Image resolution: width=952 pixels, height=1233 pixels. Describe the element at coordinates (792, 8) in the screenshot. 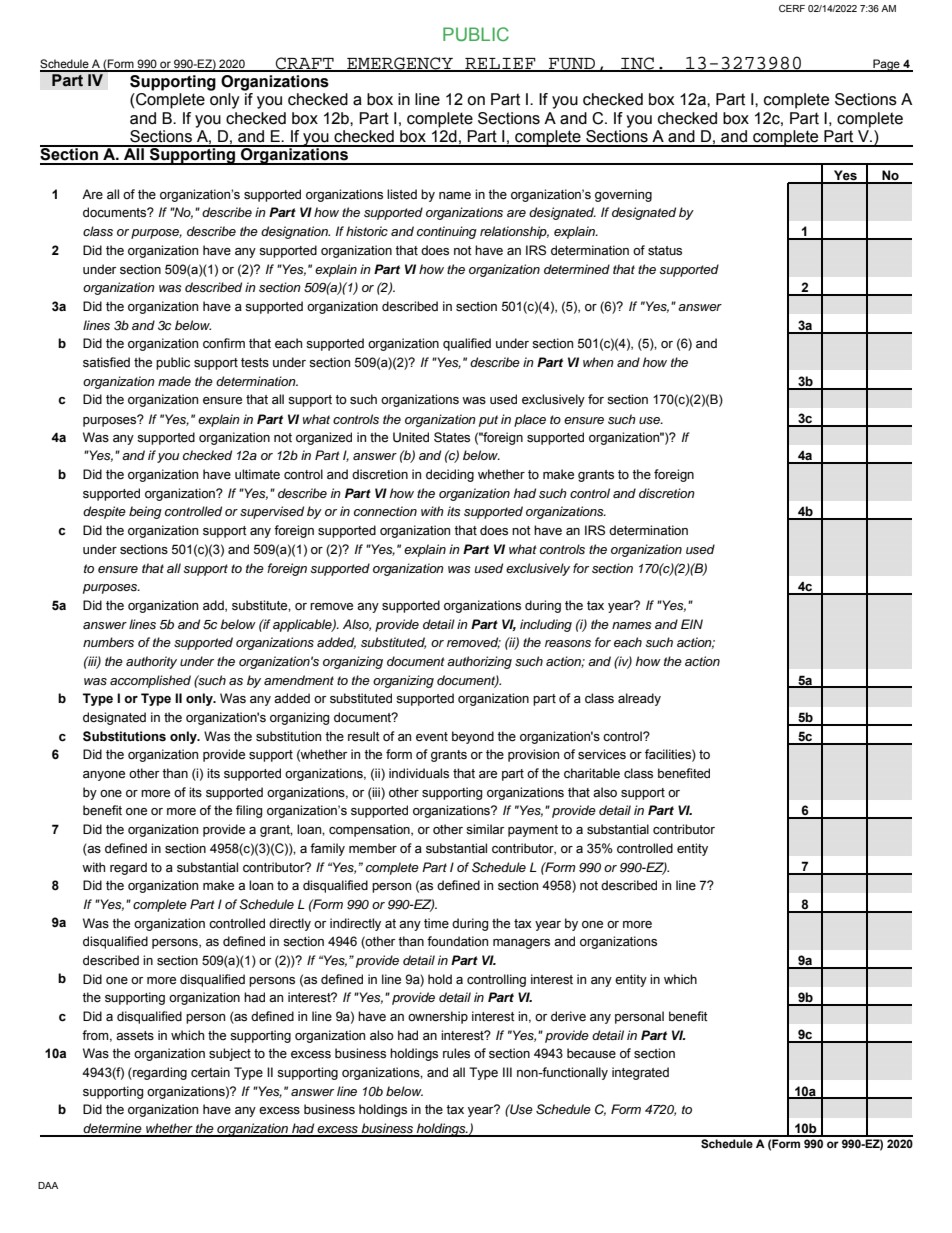

I see `CERF` at that location.
